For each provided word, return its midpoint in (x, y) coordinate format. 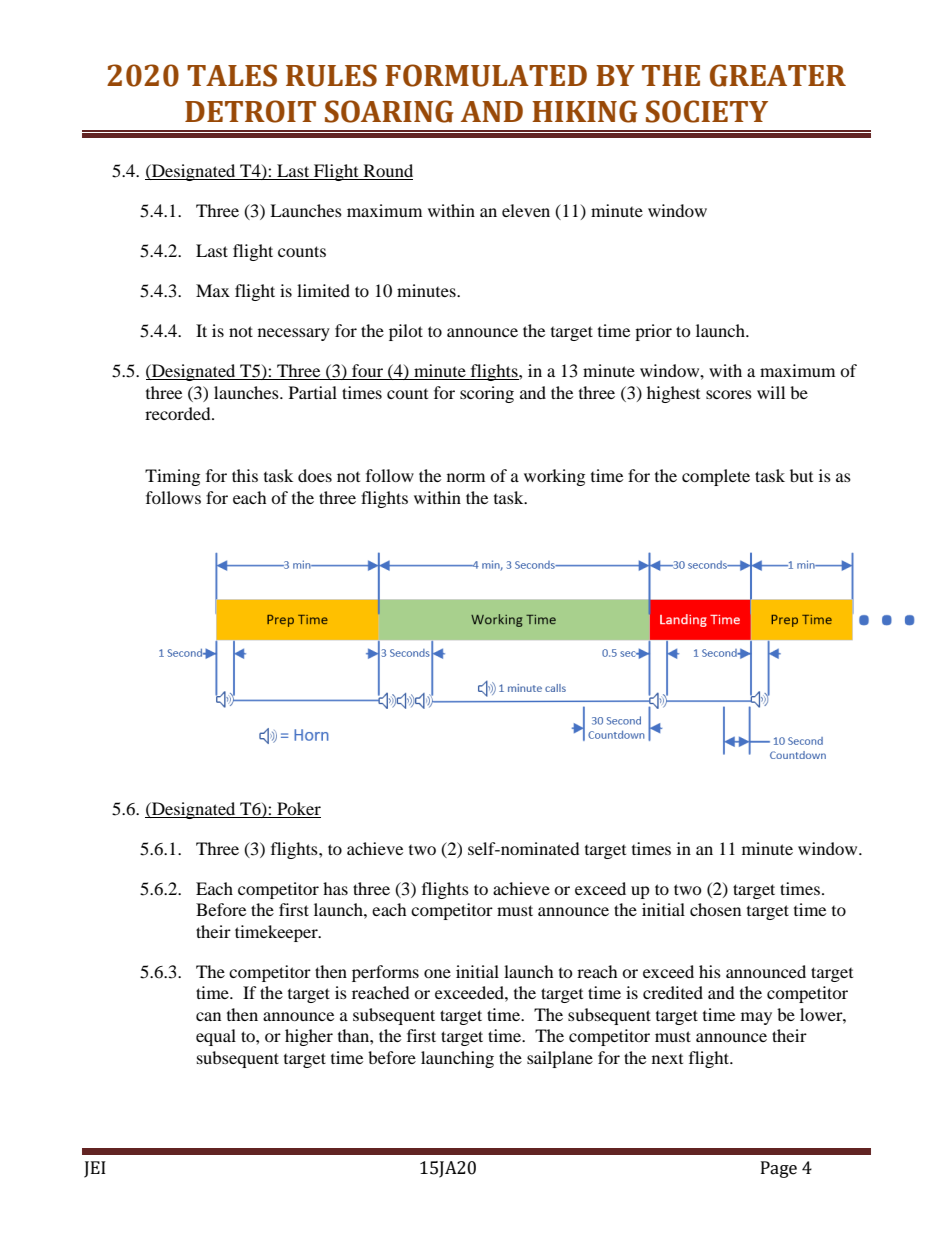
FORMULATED (486, 75)
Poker (299, 808)
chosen (715, 909)
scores (729, 394)
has (335, 888)
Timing (172, 477)
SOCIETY (707, 111)
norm (466, 477)
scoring (487, 394)
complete (716, 477)
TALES (232, 75)
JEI (95, 1169)
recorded (179, 413)
